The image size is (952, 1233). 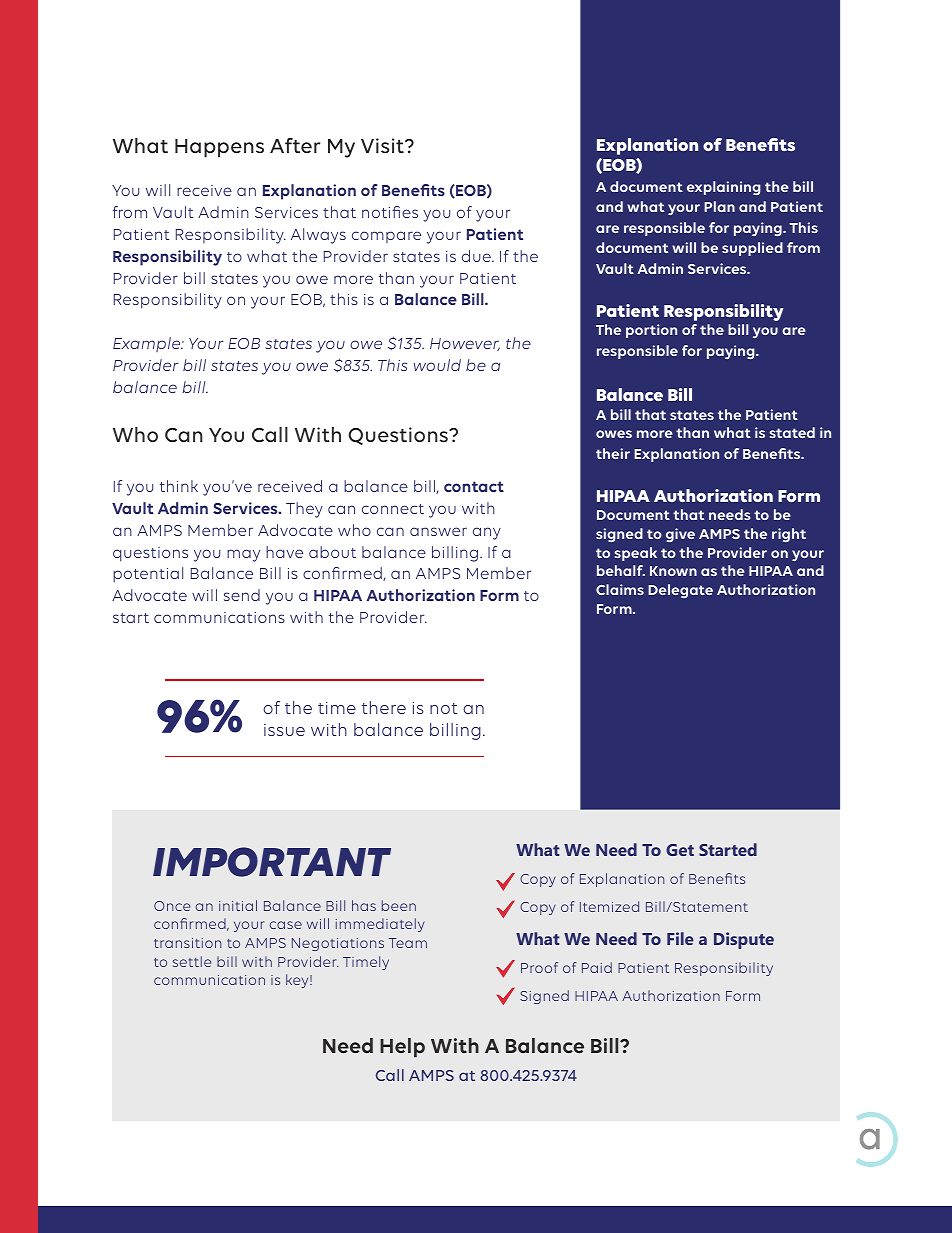 What do you see at coordinates (744, 940) in the screenshot?
I see `Dispute` at bounding box center [744, 940].
